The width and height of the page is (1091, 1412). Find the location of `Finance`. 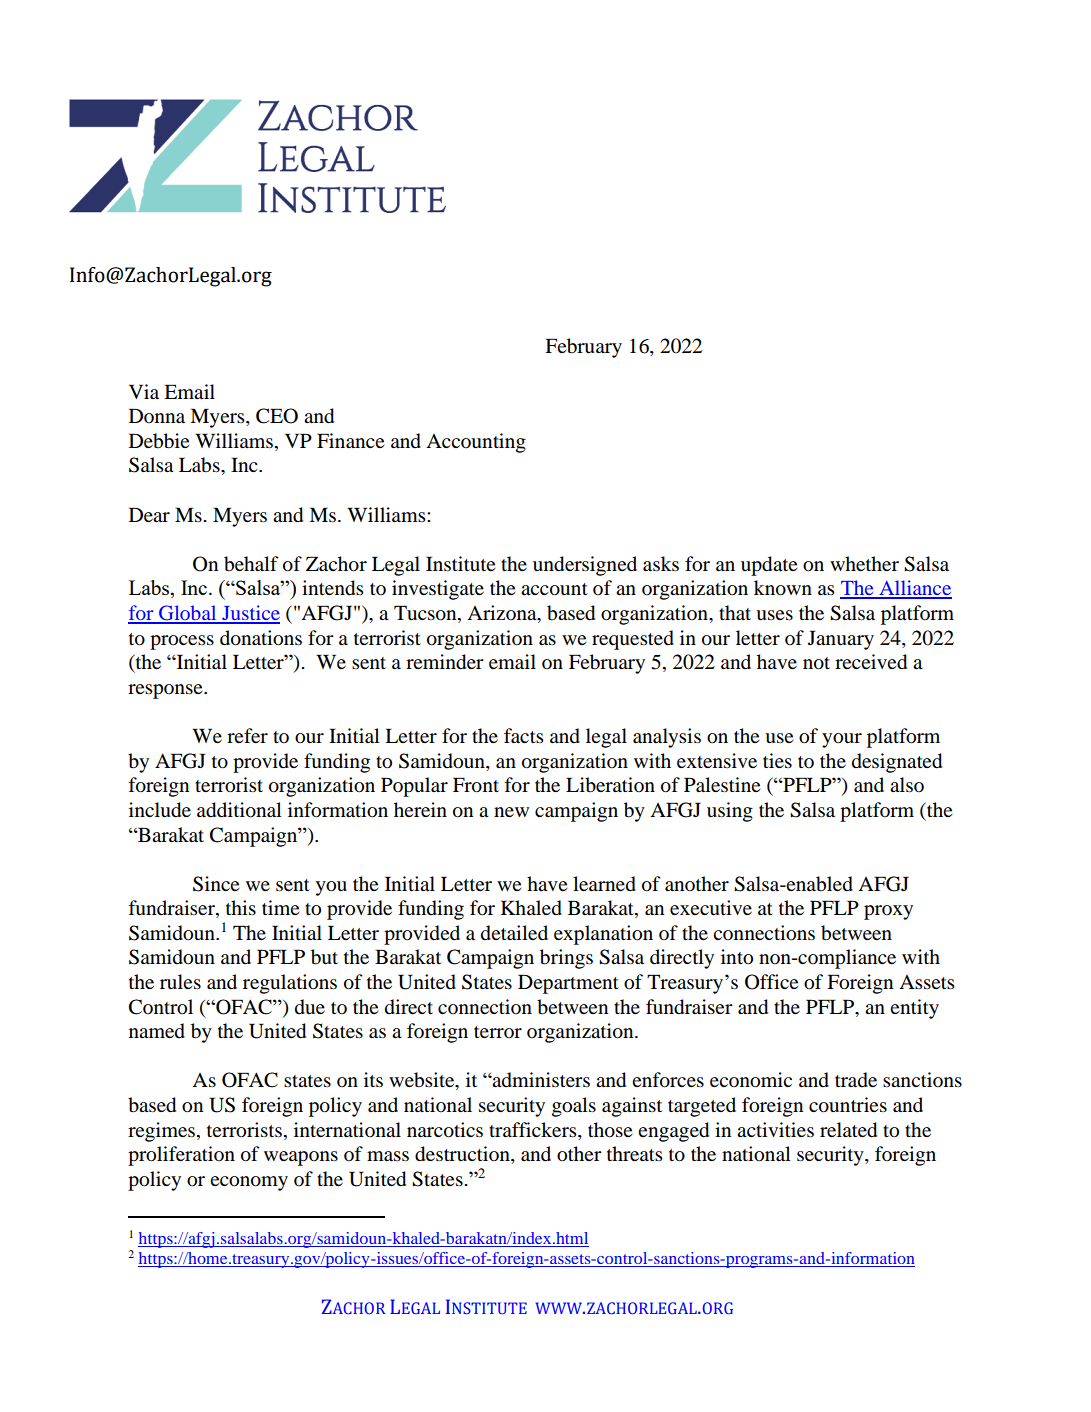

Finance is located at coordinates (350, 440).
